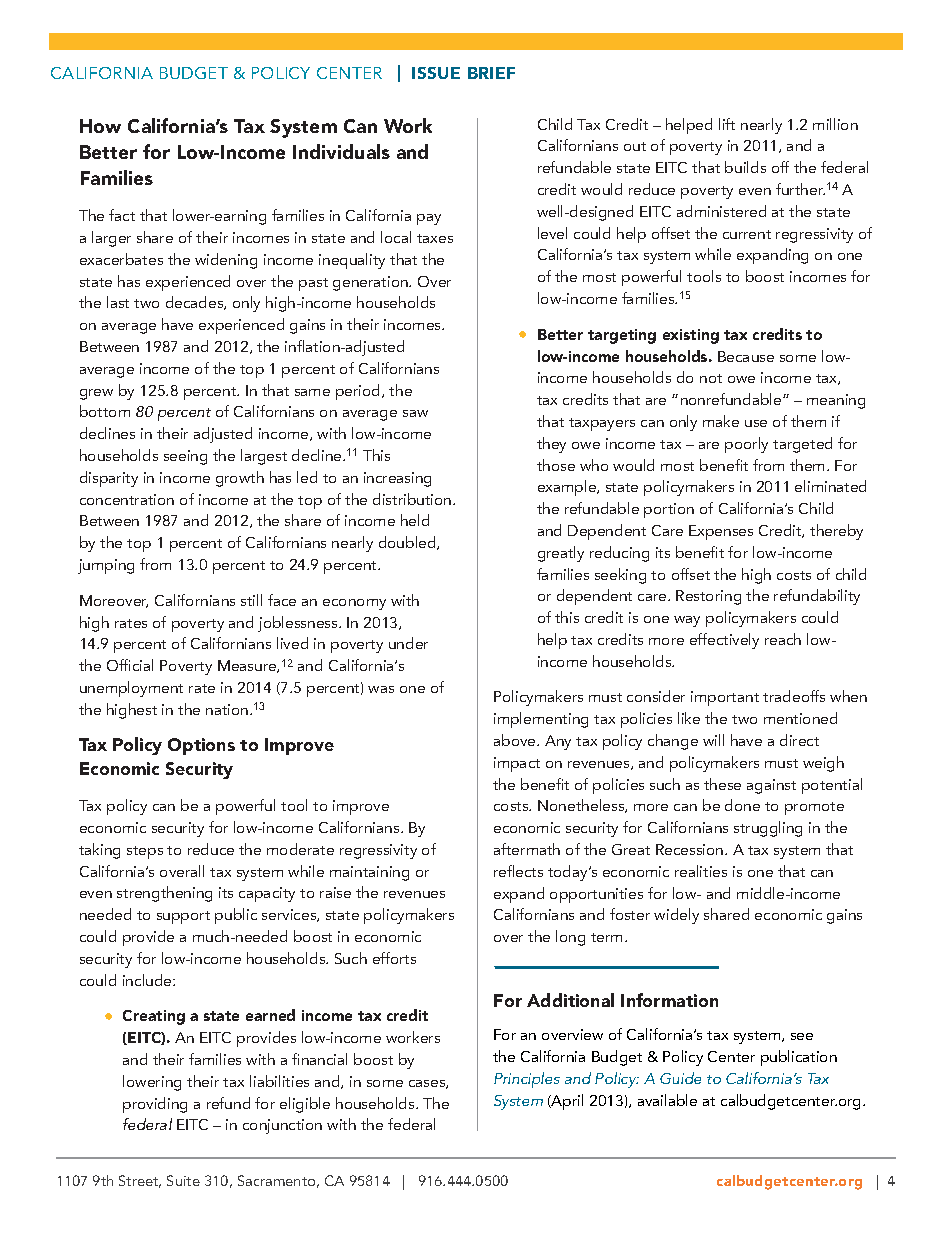  Describe the element at coordinates (185, 457) in the page. I see `seeing` at that location.
